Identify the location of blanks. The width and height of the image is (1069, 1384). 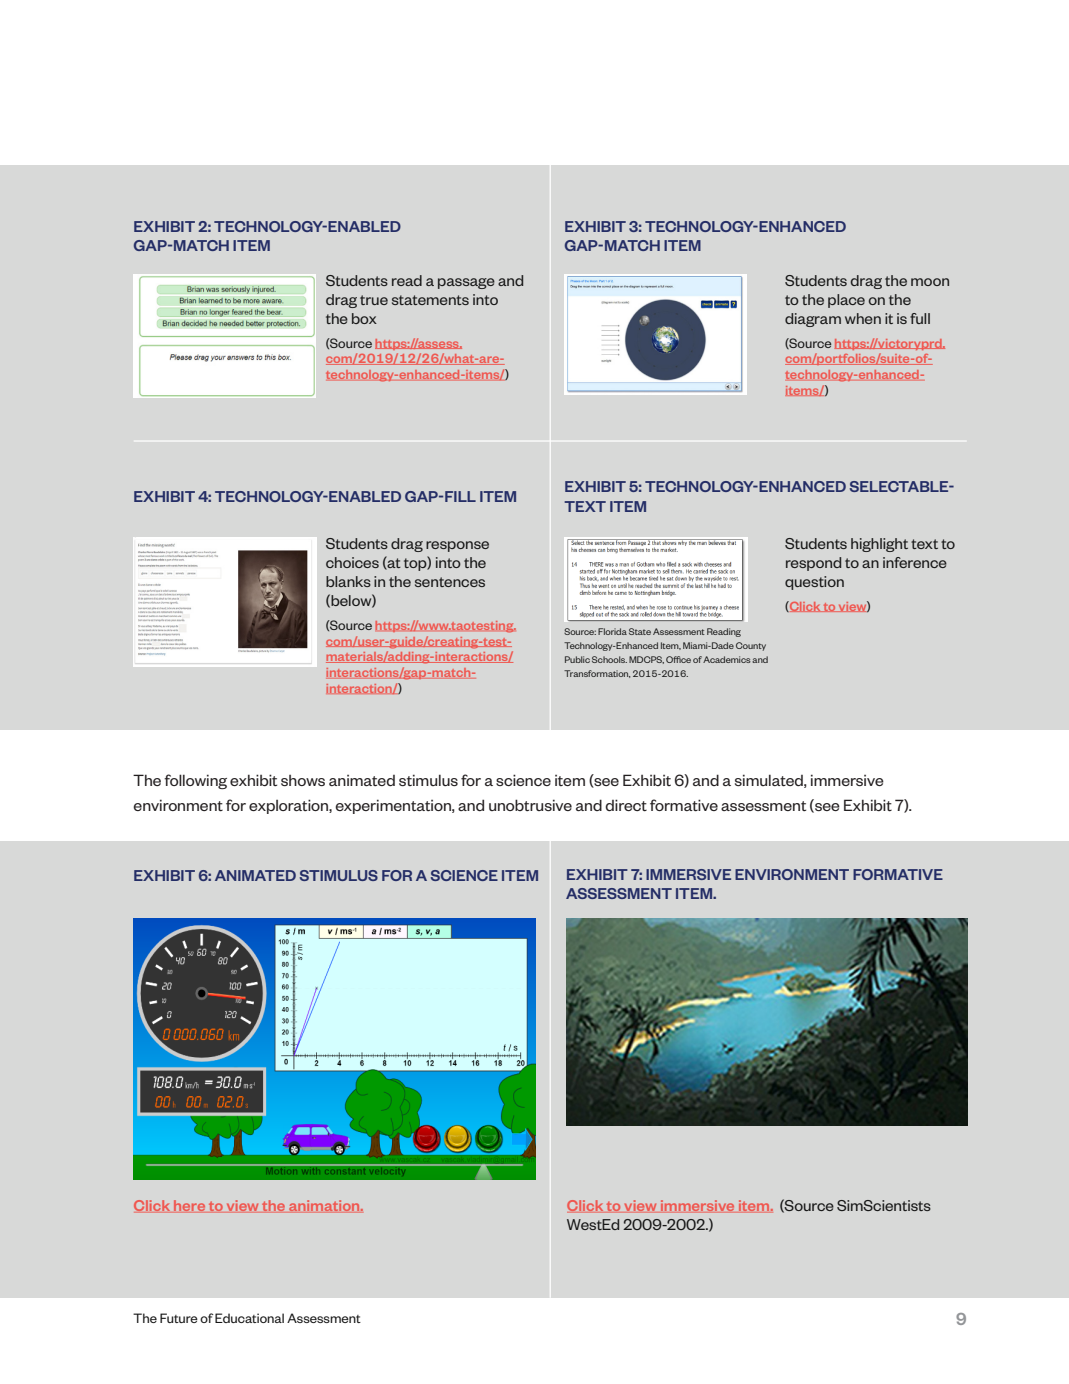
(348, 581).
